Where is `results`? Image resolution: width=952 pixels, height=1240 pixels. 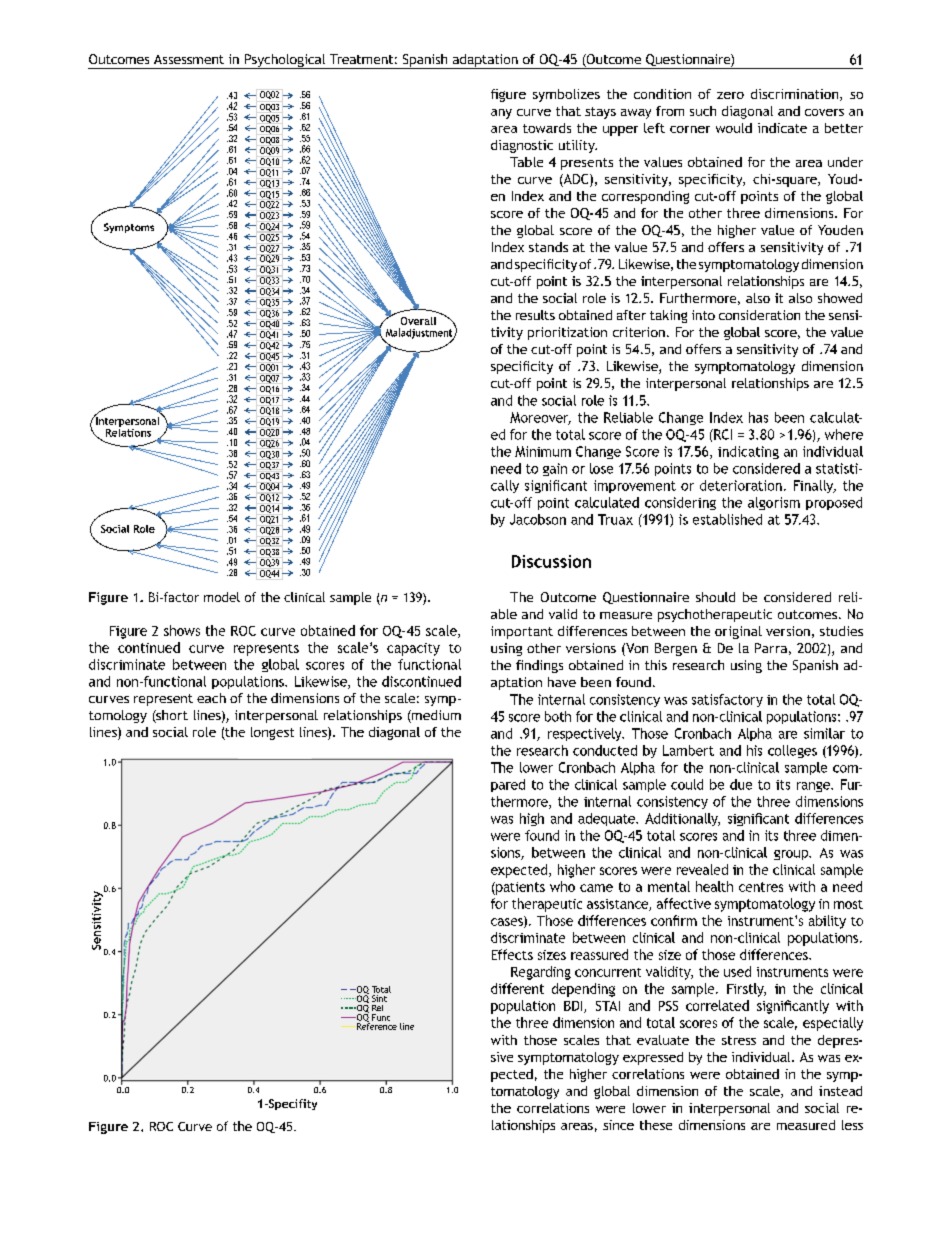 results is located at coordinates (535, 315).
